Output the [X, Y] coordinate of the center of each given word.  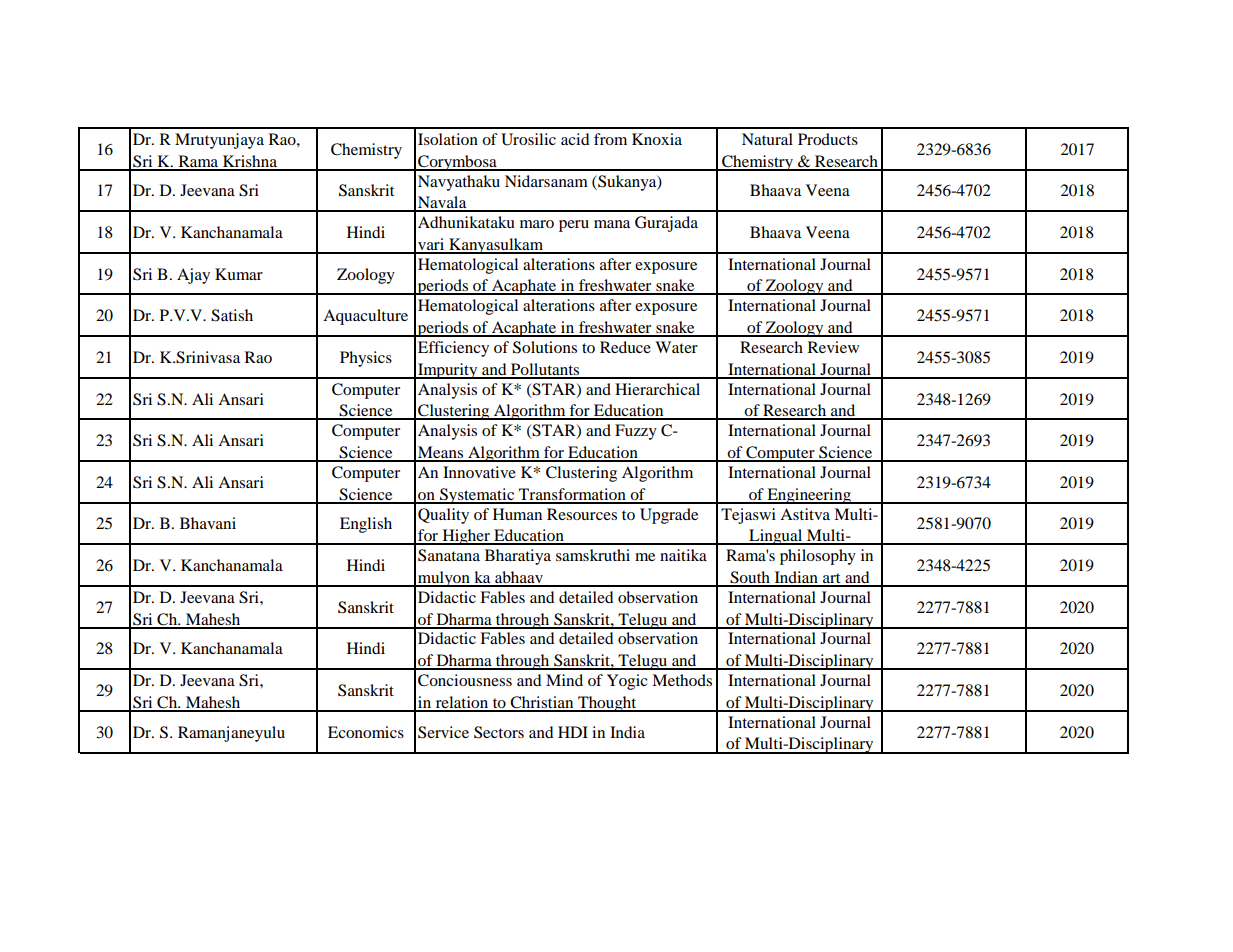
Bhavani [208, 523]
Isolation [448, 139]
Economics [366, 732]
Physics [366, 359]
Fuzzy [636, 432]
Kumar [239, 274]
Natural [767, 139]
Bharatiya [518, 557]
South [750, 578]
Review [833, 347]
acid [575, 139]
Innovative [479, 472]
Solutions [545, 347]
